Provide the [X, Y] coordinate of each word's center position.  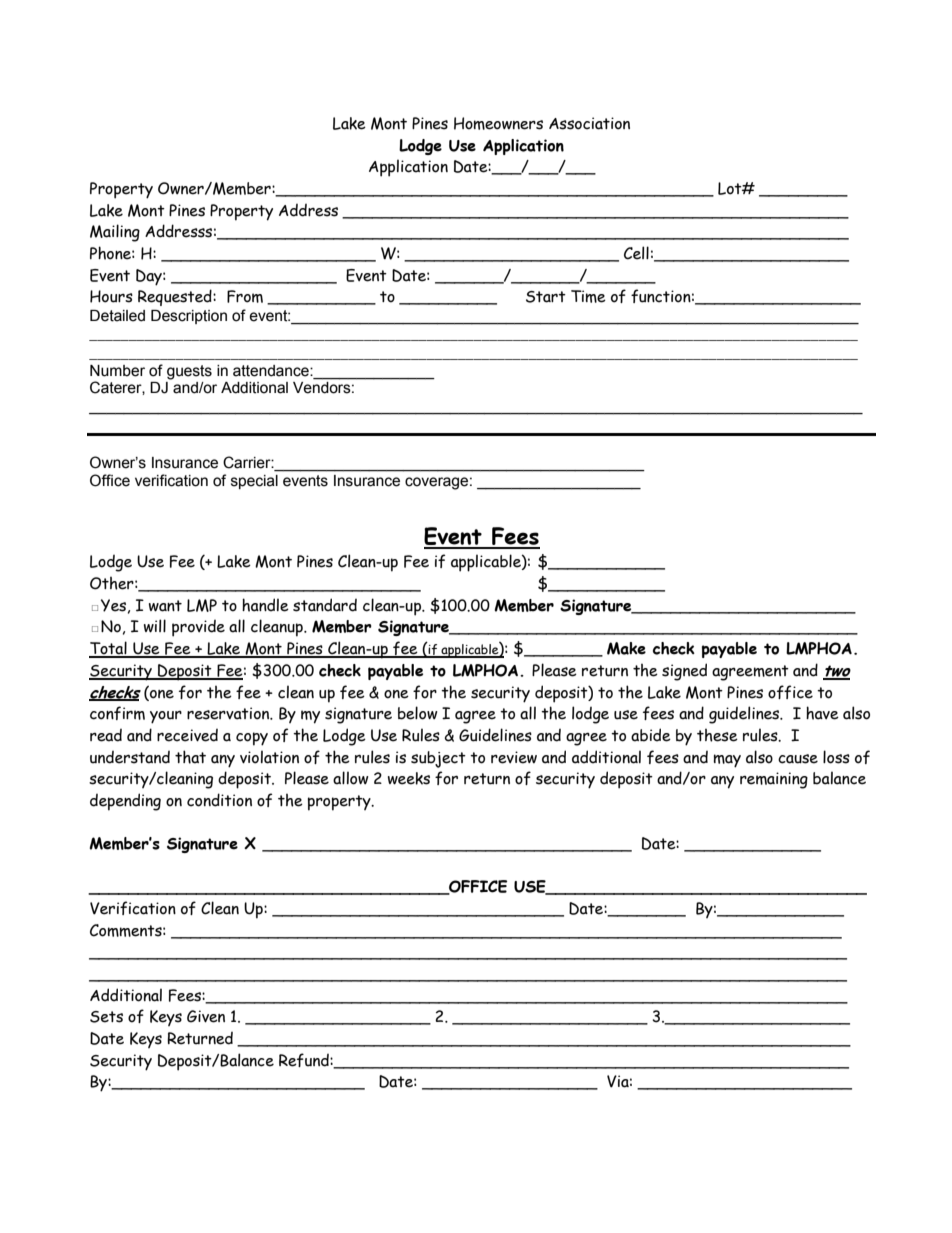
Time [588, 296]
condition [219, 800]
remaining [774, 780]
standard [325, 605]
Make [626, 648]
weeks [409, 778]
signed [684, 672]
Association [589, 123]
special [254, 482]
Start [546, 297]
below [418, 713]
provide [198, 628]
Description [189, 317]
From [245, 296]
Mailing [115, 233]
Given [206, 1016]
